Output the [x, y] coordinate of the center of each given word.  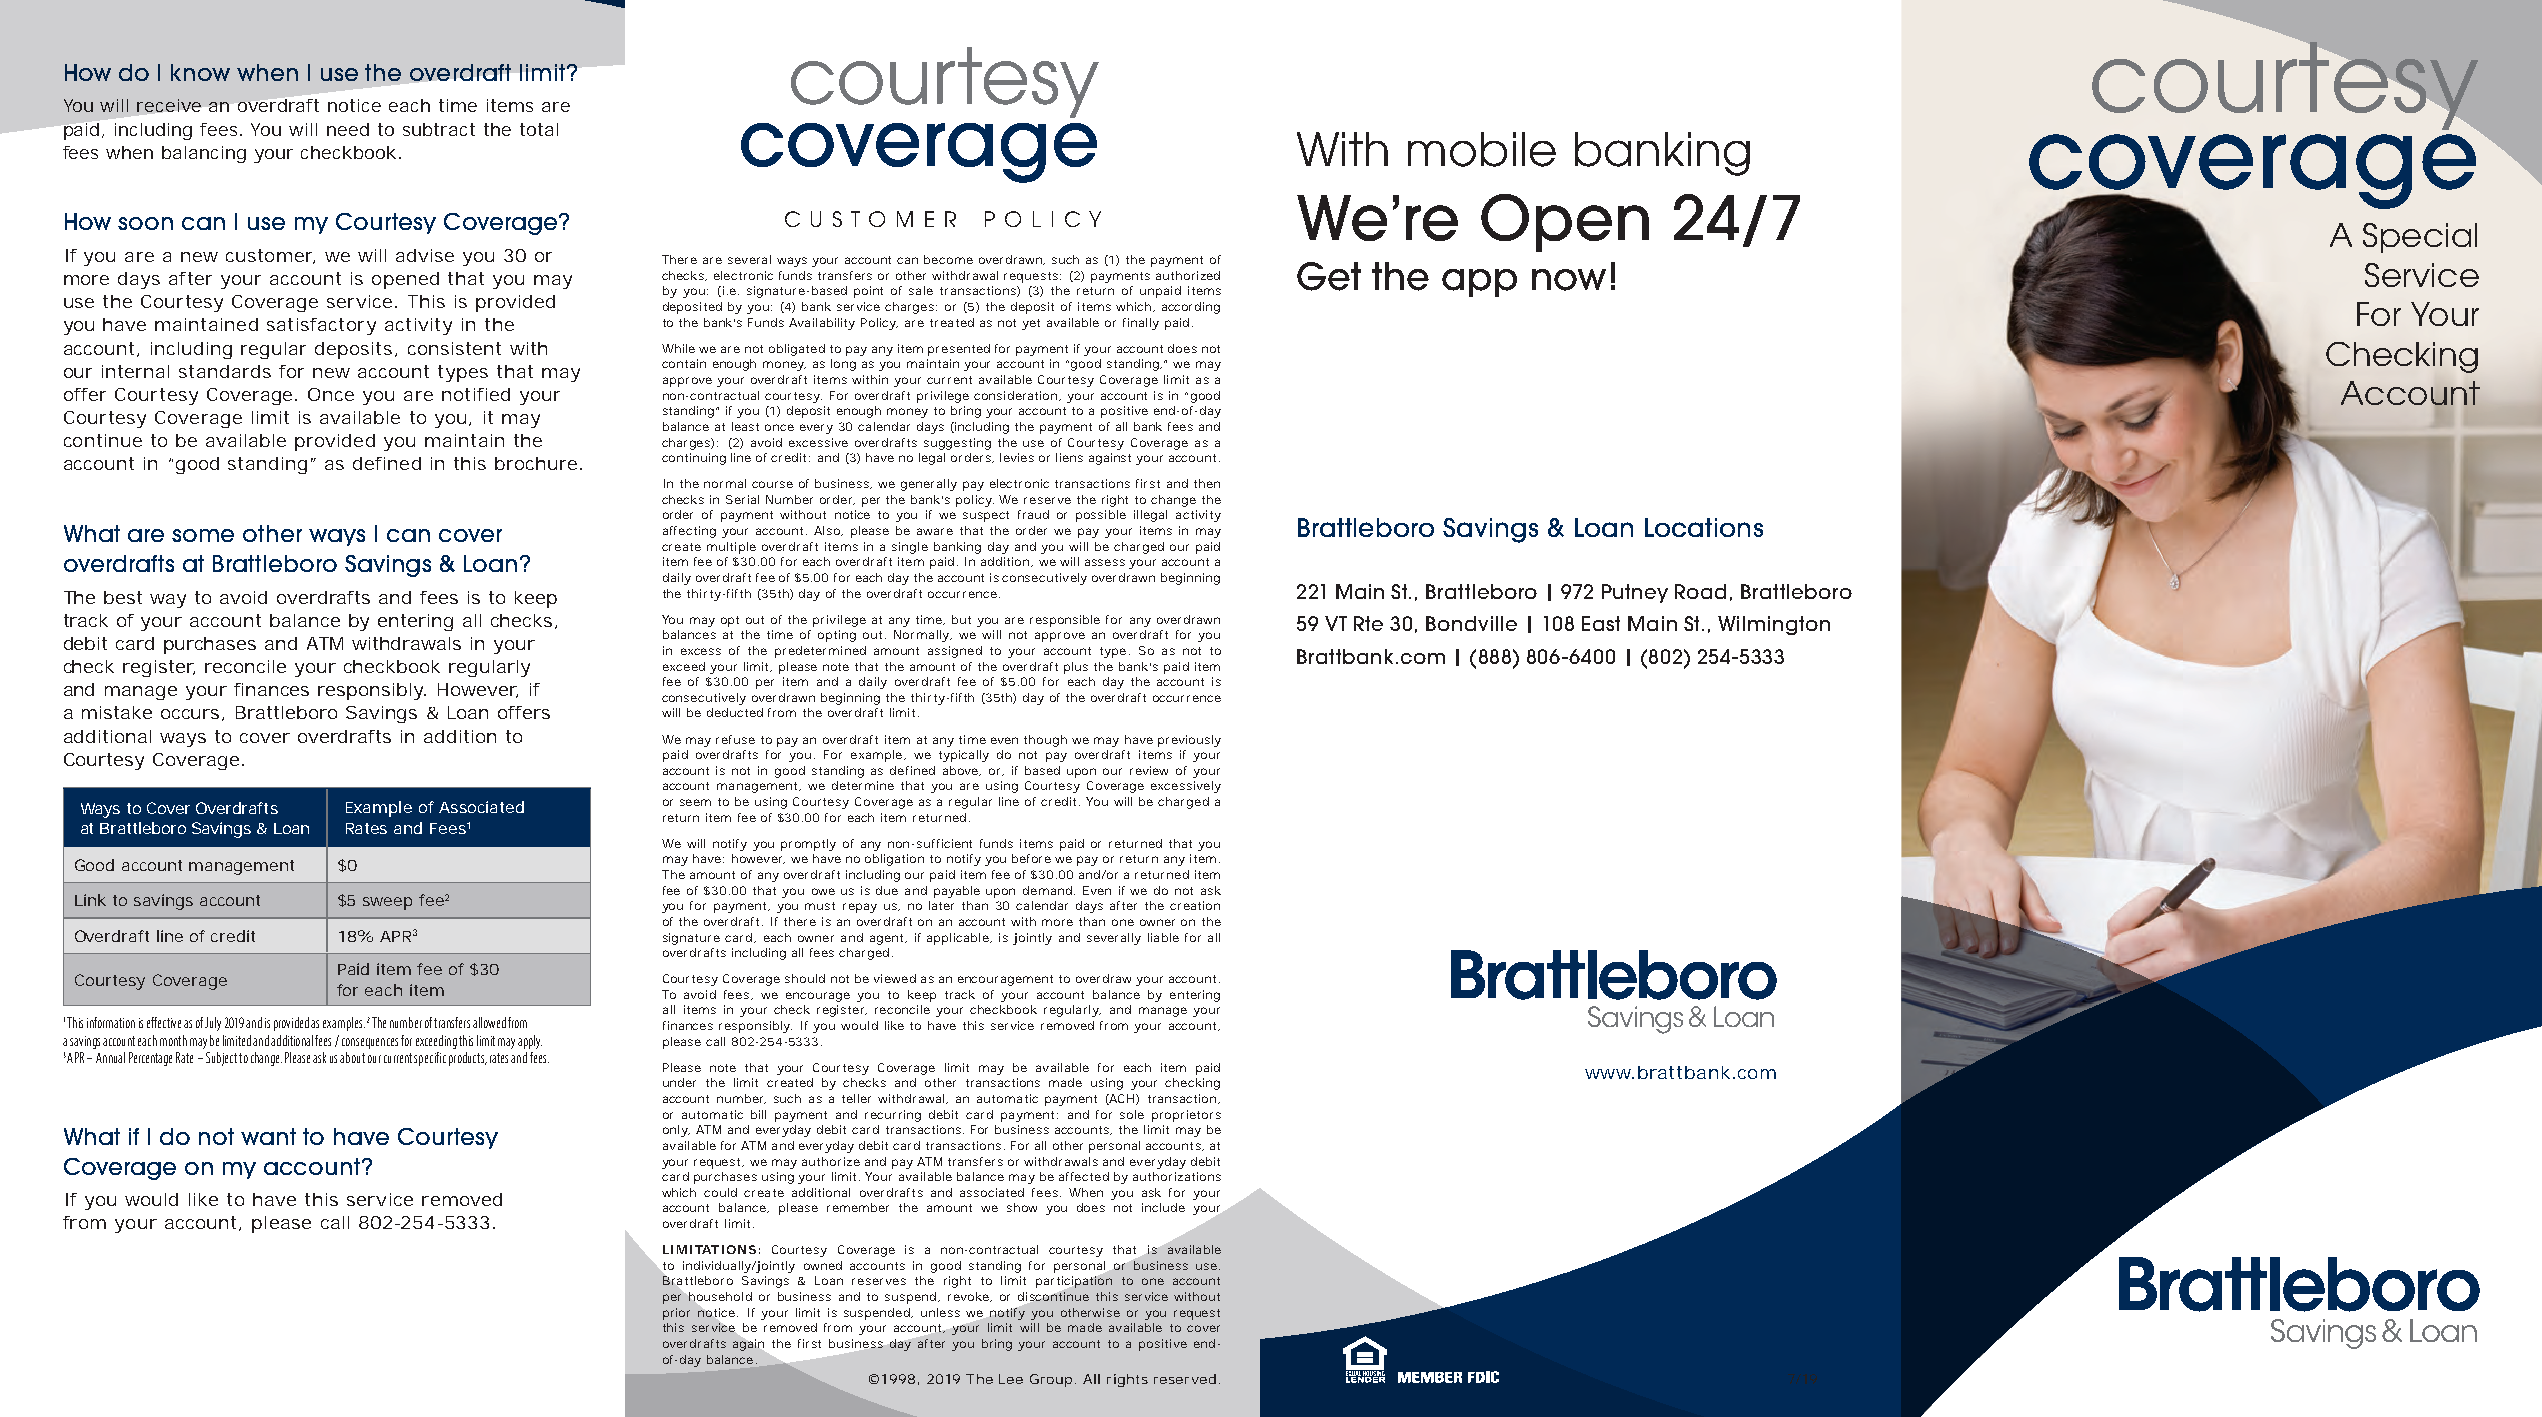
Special [2420, 238]
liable [1163, 937]
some [203, 535]
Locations [1704, 527]
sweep [387, 903]
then [1207, 483]
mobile [1482, 149]
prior [676, 1314]
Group [1051, 1380]
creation [1195, 905]
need [348, 129]
